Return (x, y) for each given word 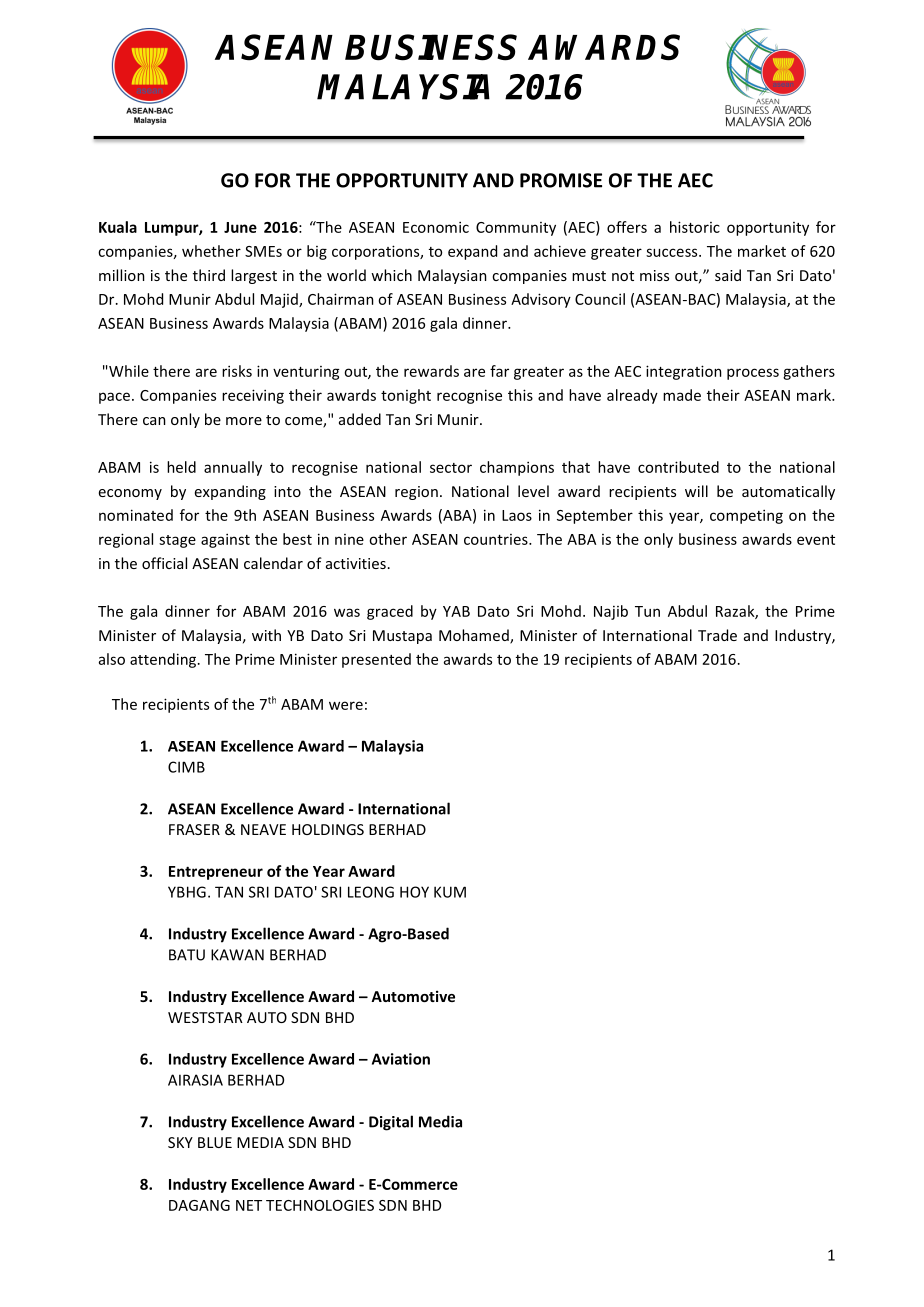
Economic (436, 227)
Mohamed (475, 636)
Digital (391, 1123)
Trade (717, 635)
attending (164, 660)
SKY (180, 1142)
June (240, 227)
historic (695, 227)
